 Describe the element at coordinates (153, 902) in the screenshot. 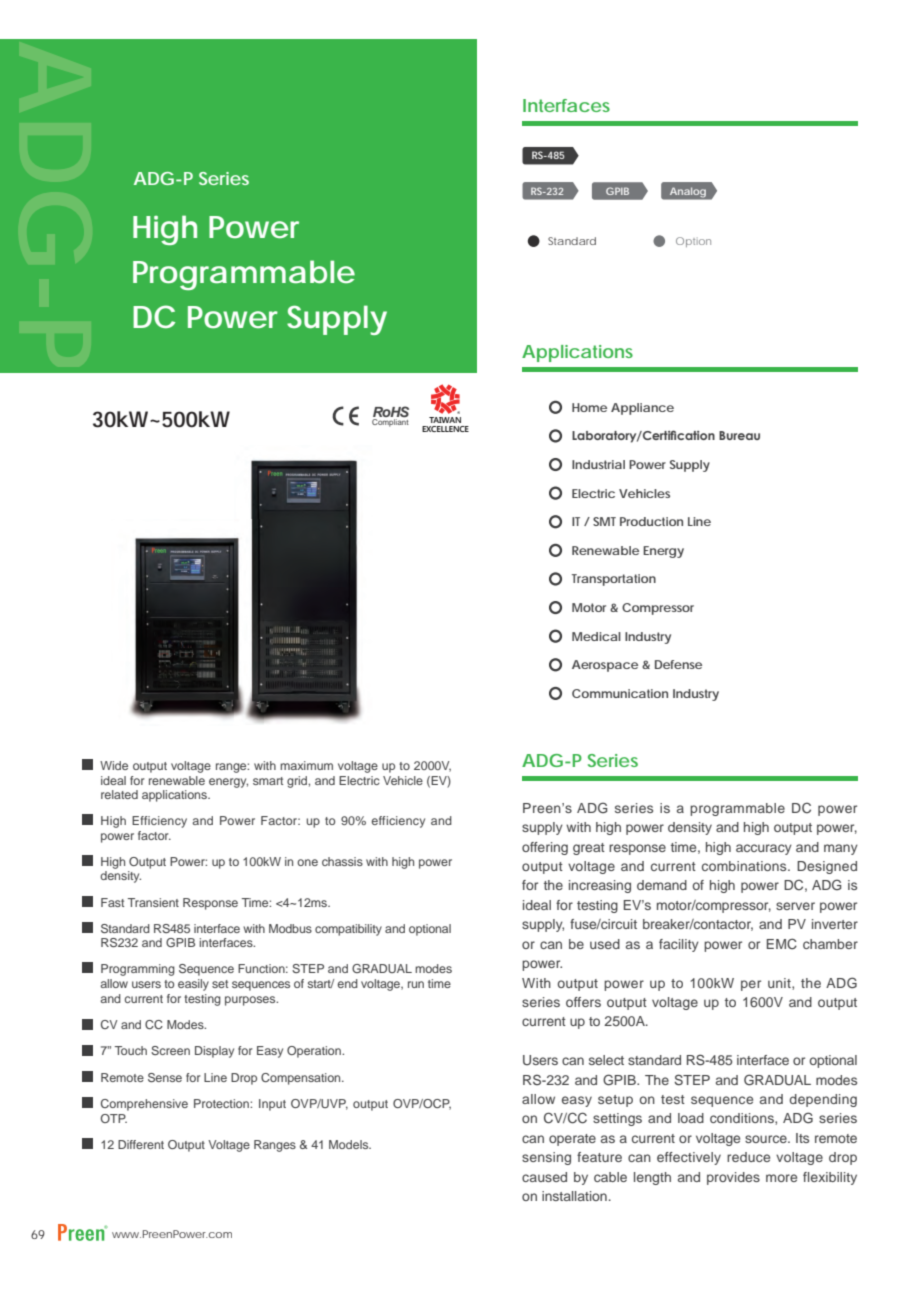

I see `Transient` at that location.
